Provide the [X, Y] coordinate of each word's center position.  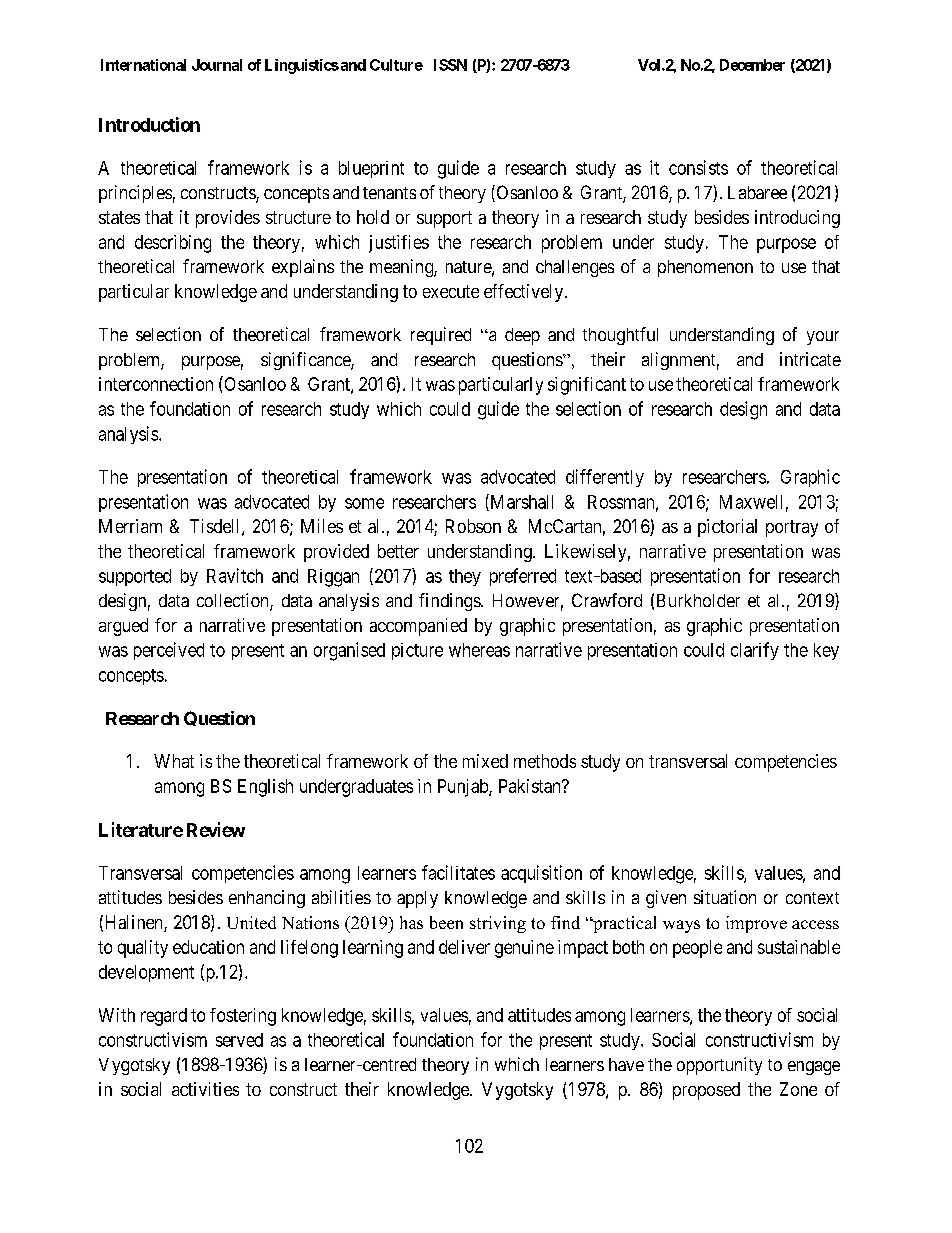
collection [234, 601]
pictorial [727, 528]
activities [205, 1089]
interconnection [156, 384]
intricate [810, 359]
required [441, 336]
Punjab [464, 788]
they [465, 577]
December [752, 65]
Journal [217, 65]
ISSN [450, 65]
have [626, 1064]
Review [216, 829]
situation [725, 897]
